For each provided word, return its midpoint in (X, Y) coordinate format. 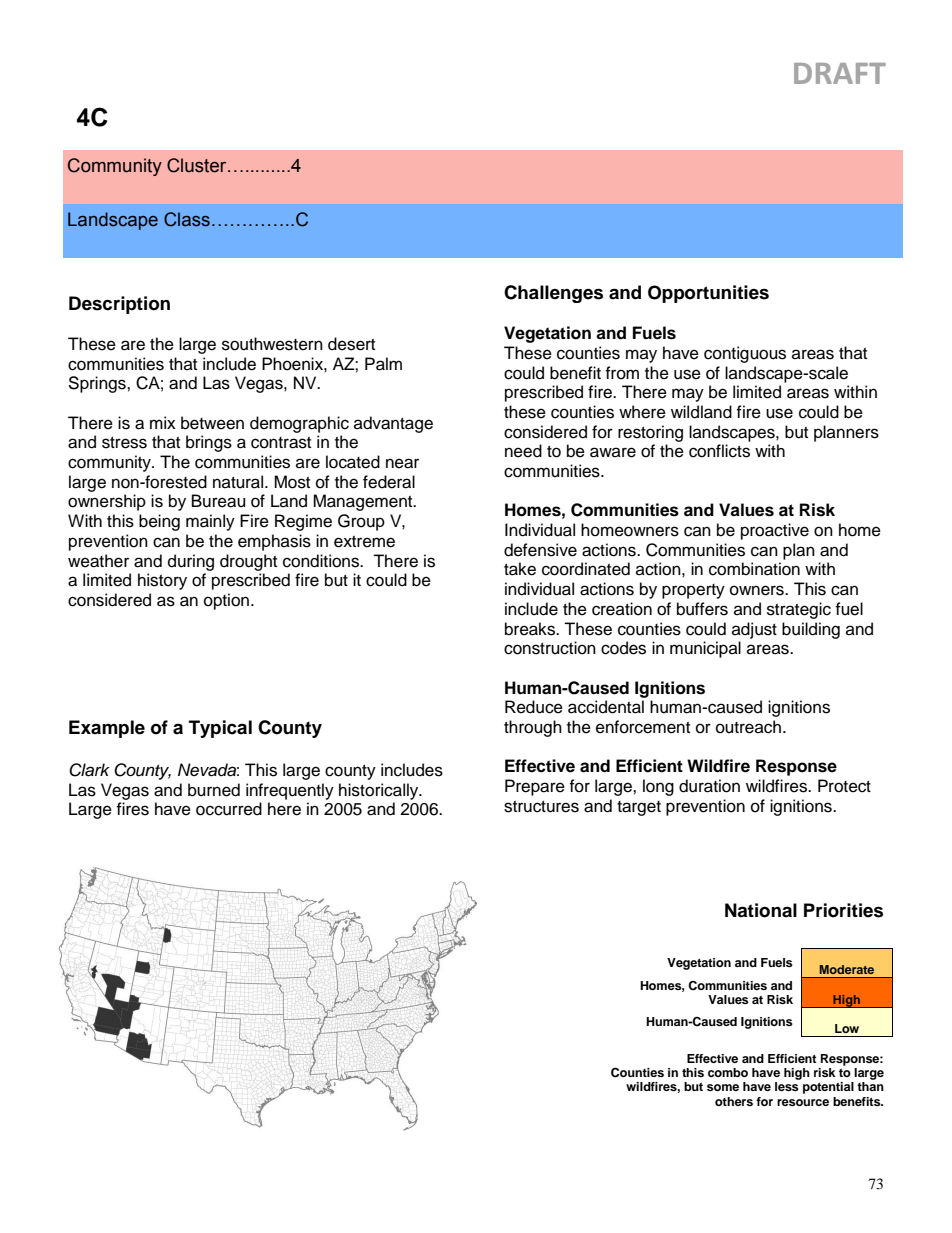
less (787, 1086)
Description (119, 305)
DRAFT (840, 73)
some (723, 1087)
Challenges (553, 294)
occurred (229, 809)
